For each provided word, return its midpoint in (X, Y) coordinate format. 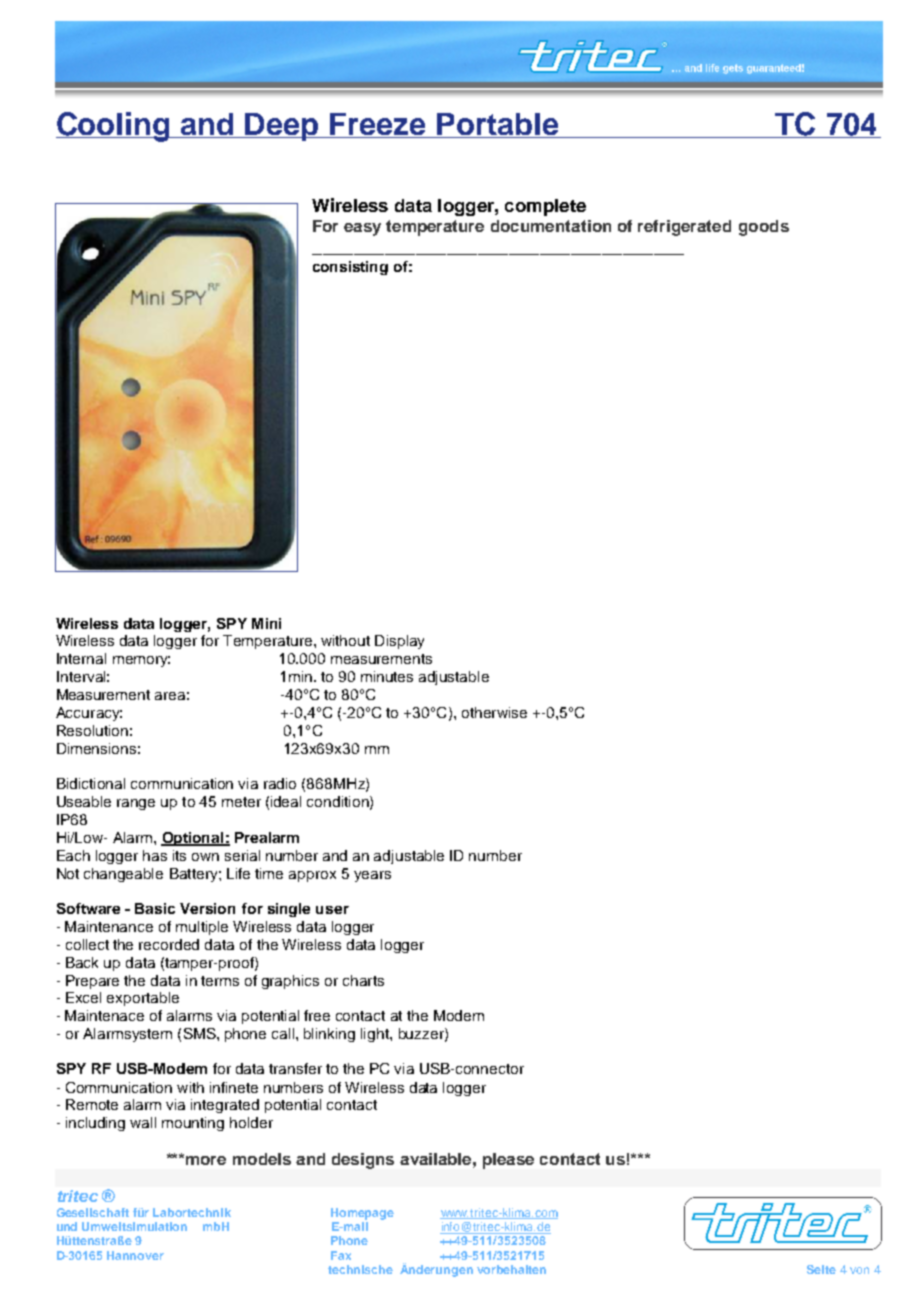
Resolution (92, 730)
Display (399, 642)
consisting (350, 268)
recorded (169, 944)
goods (764, 228)
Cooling (114, 127)
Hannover (135, 1255)
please (508, 1161)
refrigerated (684, 228)
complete (545, 207)
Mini (266, 623)
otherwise (494, 712)
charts (363, 980)
